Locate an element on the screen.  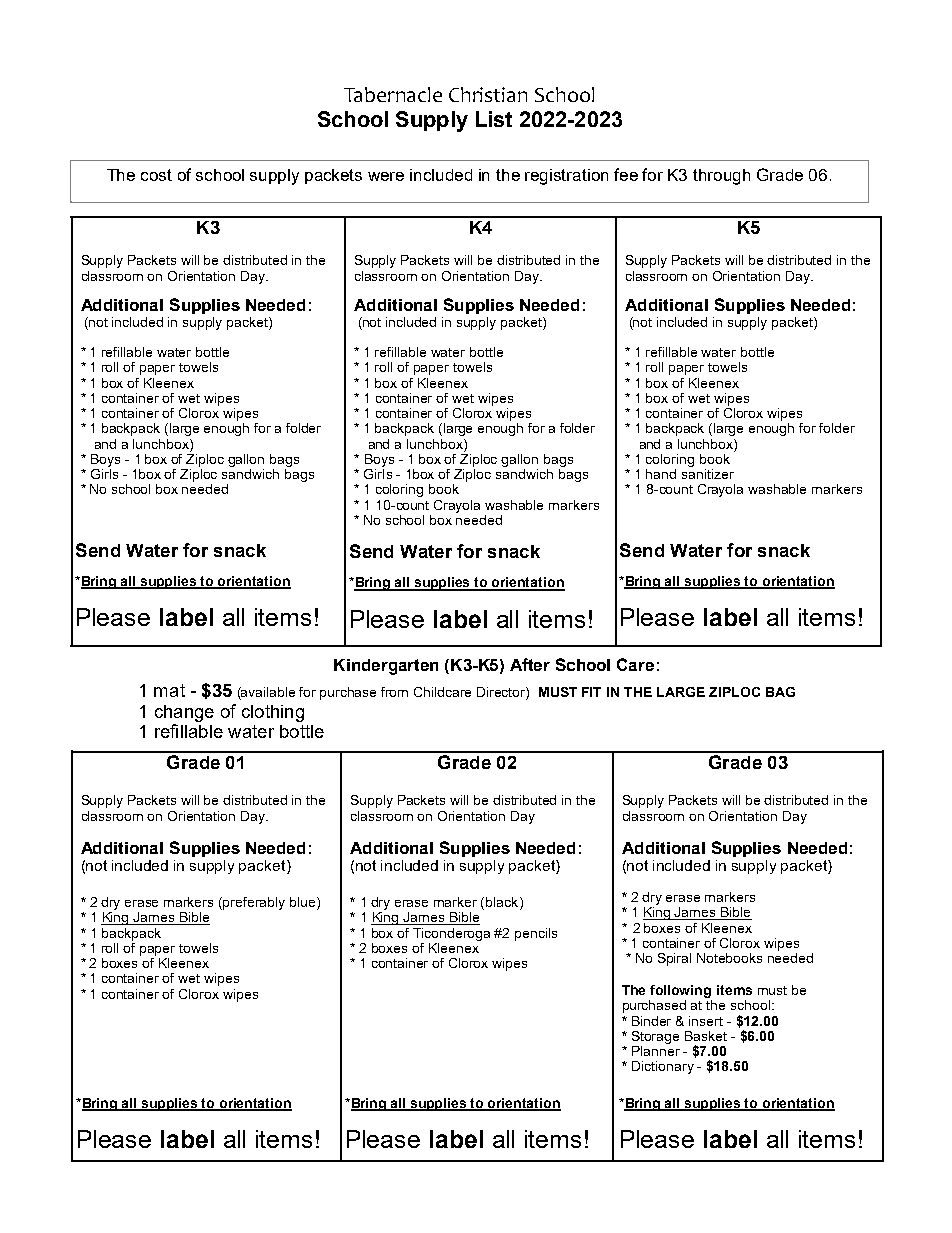
sanitizer is located at coordinates (708, 472).
